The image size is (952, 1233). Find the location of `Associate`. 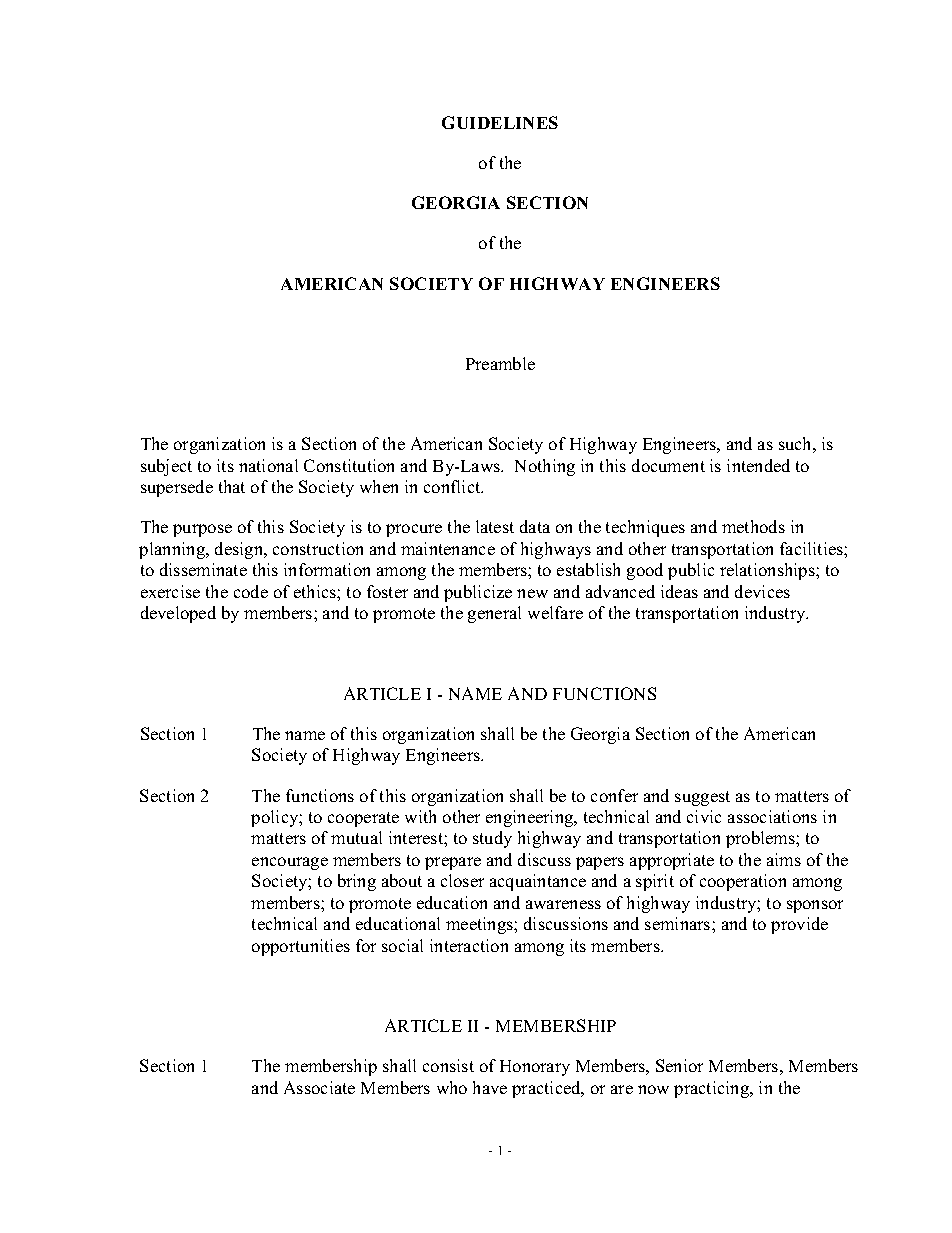

Associate is located at coordinates (319, 1087).
